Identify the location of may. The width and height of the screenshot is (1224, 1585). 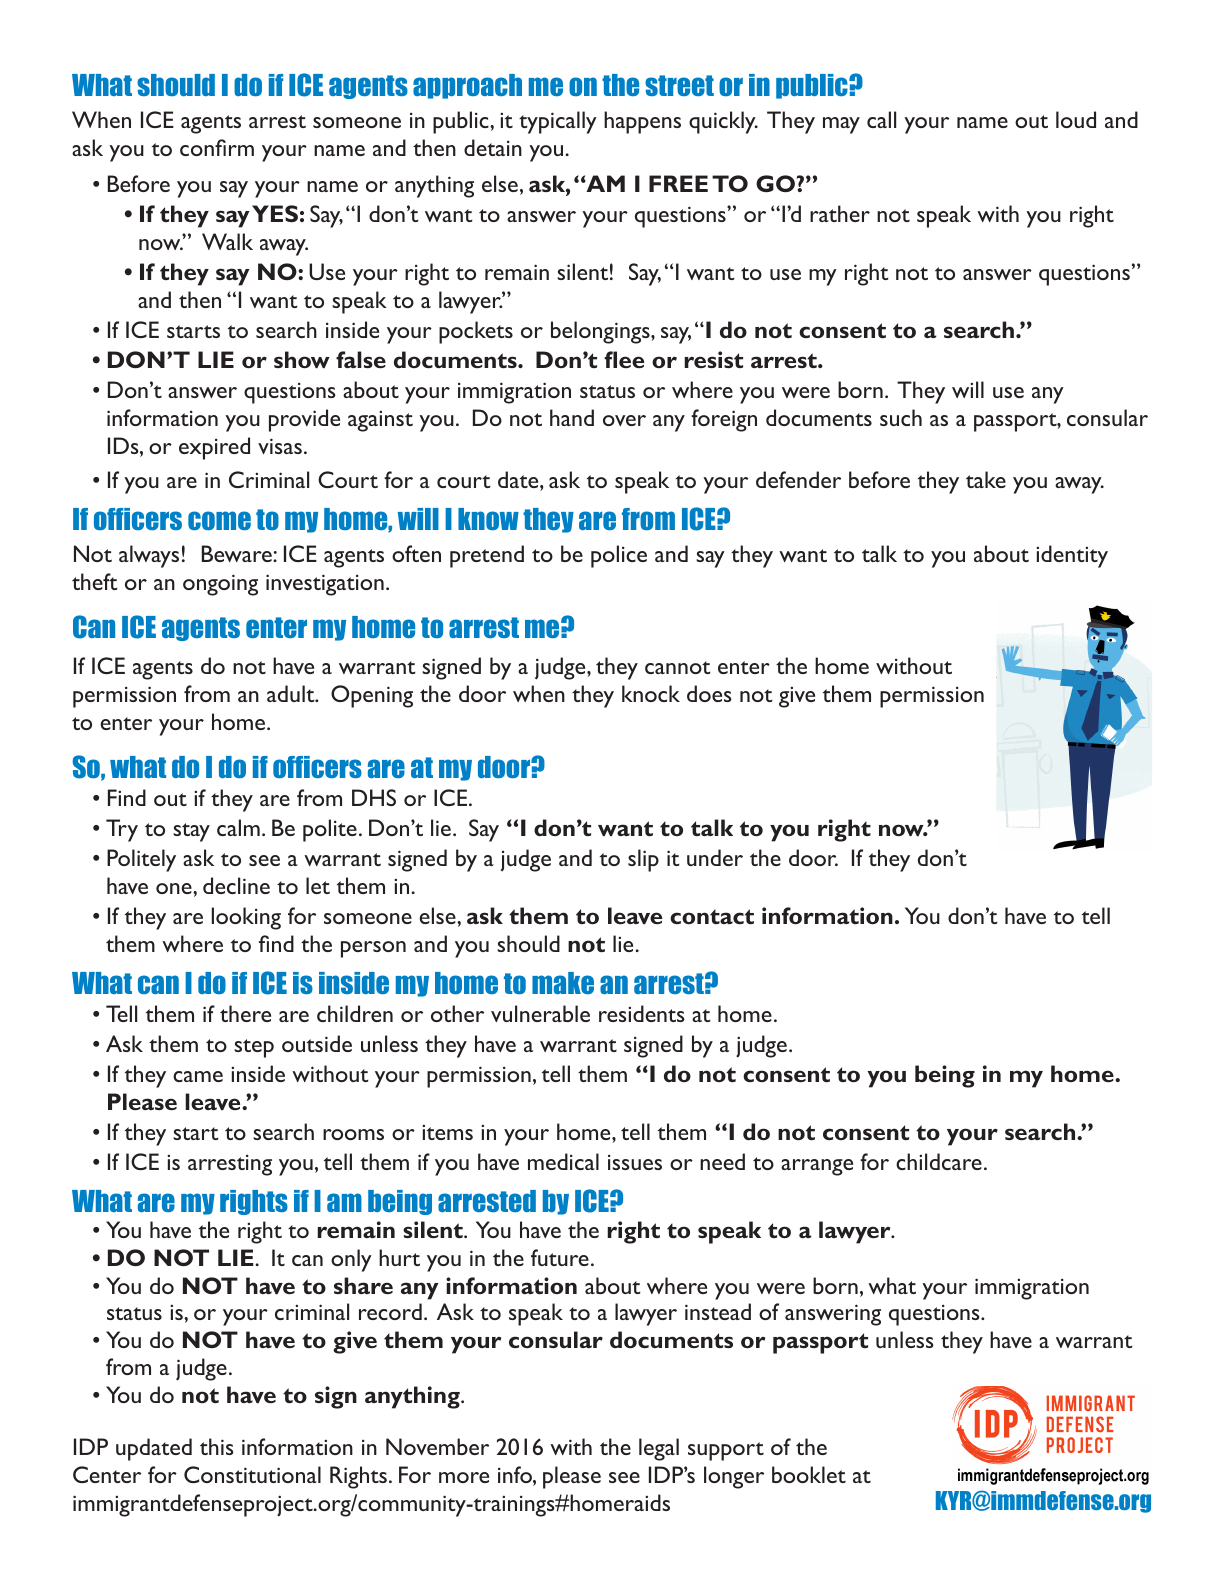
(841, 125).
